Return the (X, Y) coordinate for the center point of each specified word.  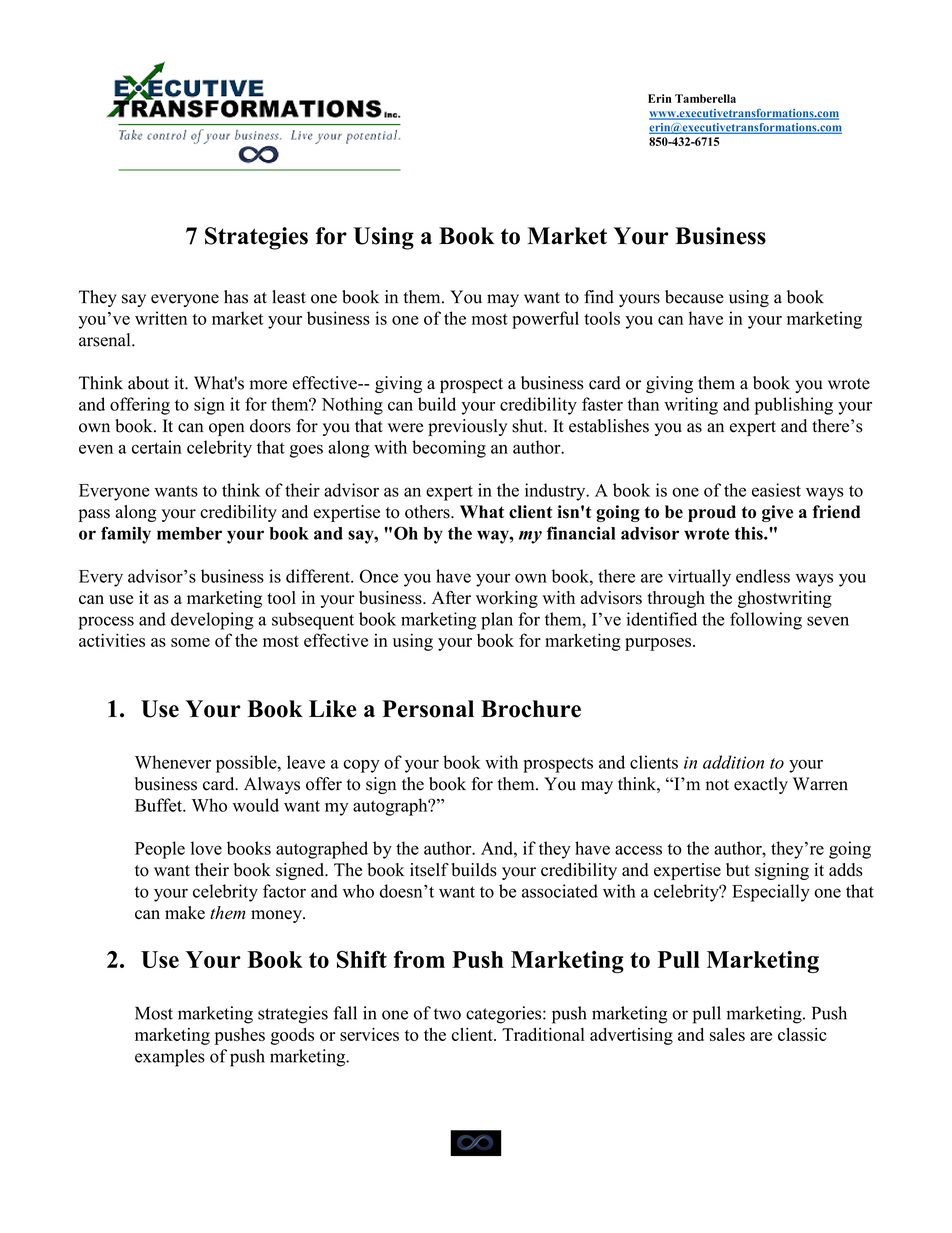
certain (157, 447)
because (694, 297)
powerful (545, 320)
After (451, 597)
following (766, 621)
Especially (771, 893)
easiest (776, 490)
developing (212, 621)
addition (733, 762)
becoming (449, 449)
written (161, 318)
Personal (428, 709)
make (185, 913)
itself (429, 870)
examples (170, 1058)
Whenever (173, 762)
